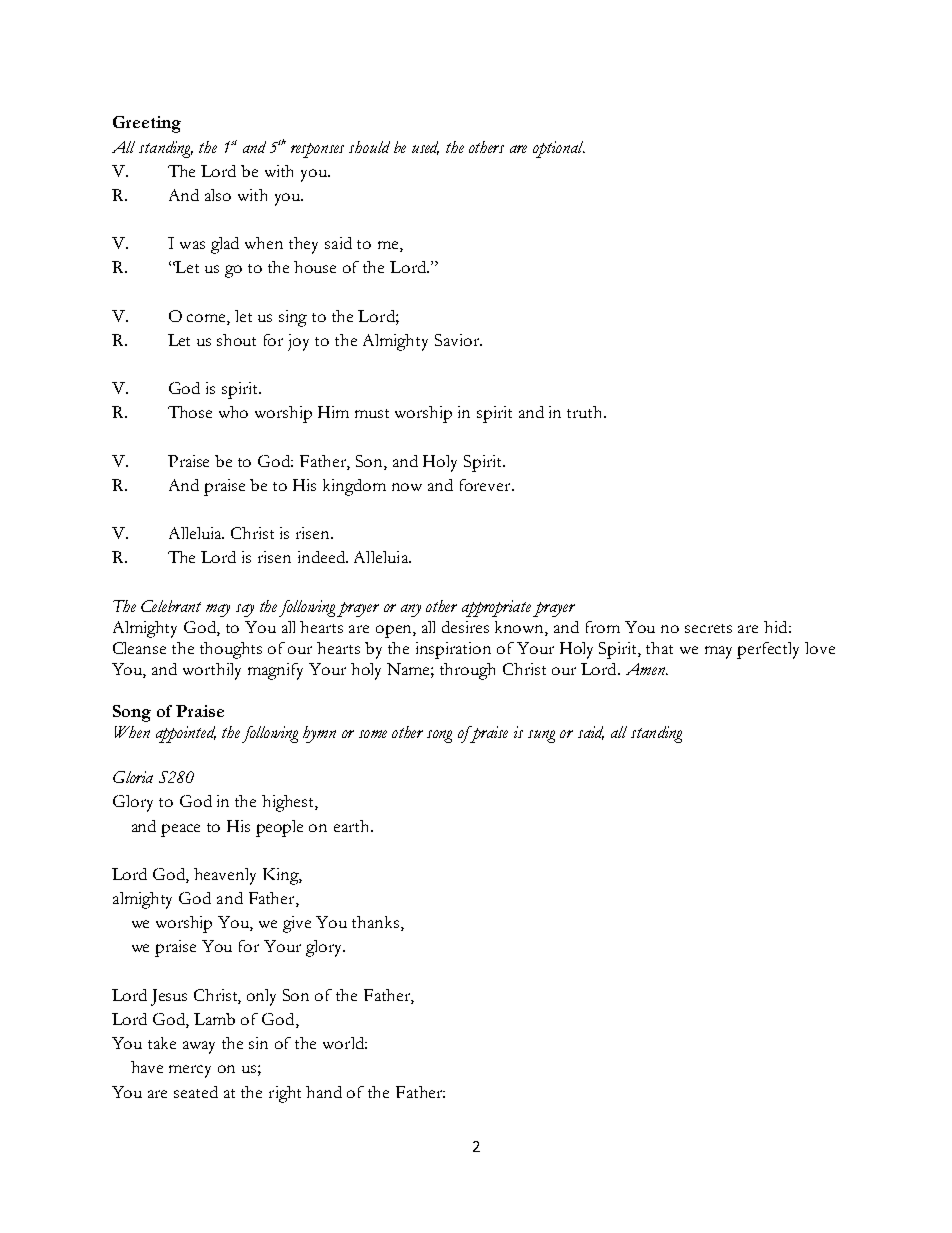 Image resolution: width=952 pixels, height=1233 pixels. What do you see at coordinates (190, 1071) in the screenshot?
I see `mercy` at bounding box center [190, 1071].
